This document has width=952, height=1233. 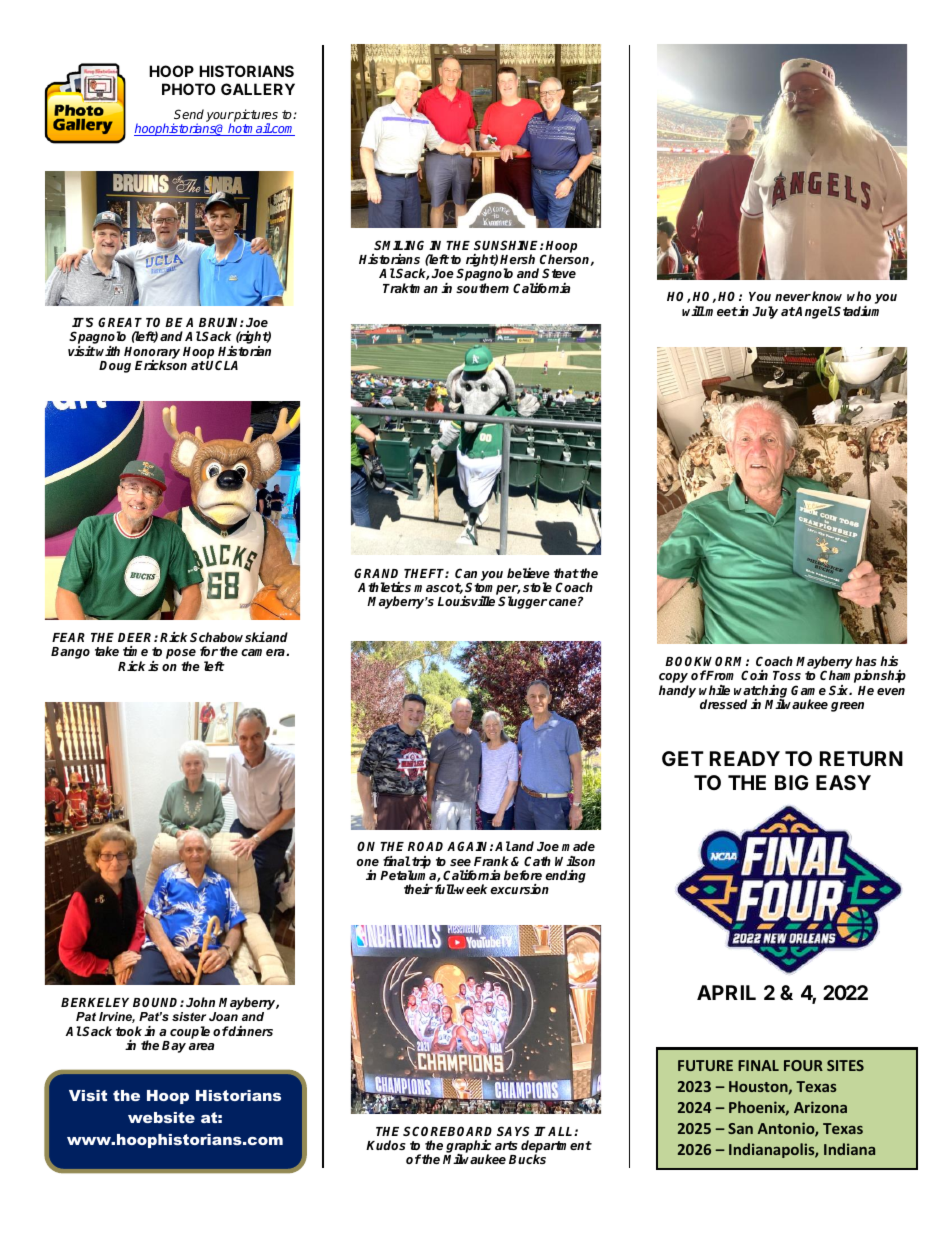 What do you see at coordinates (189, 114) in the document?
I see `Send` at bounding box center [189, 114].
